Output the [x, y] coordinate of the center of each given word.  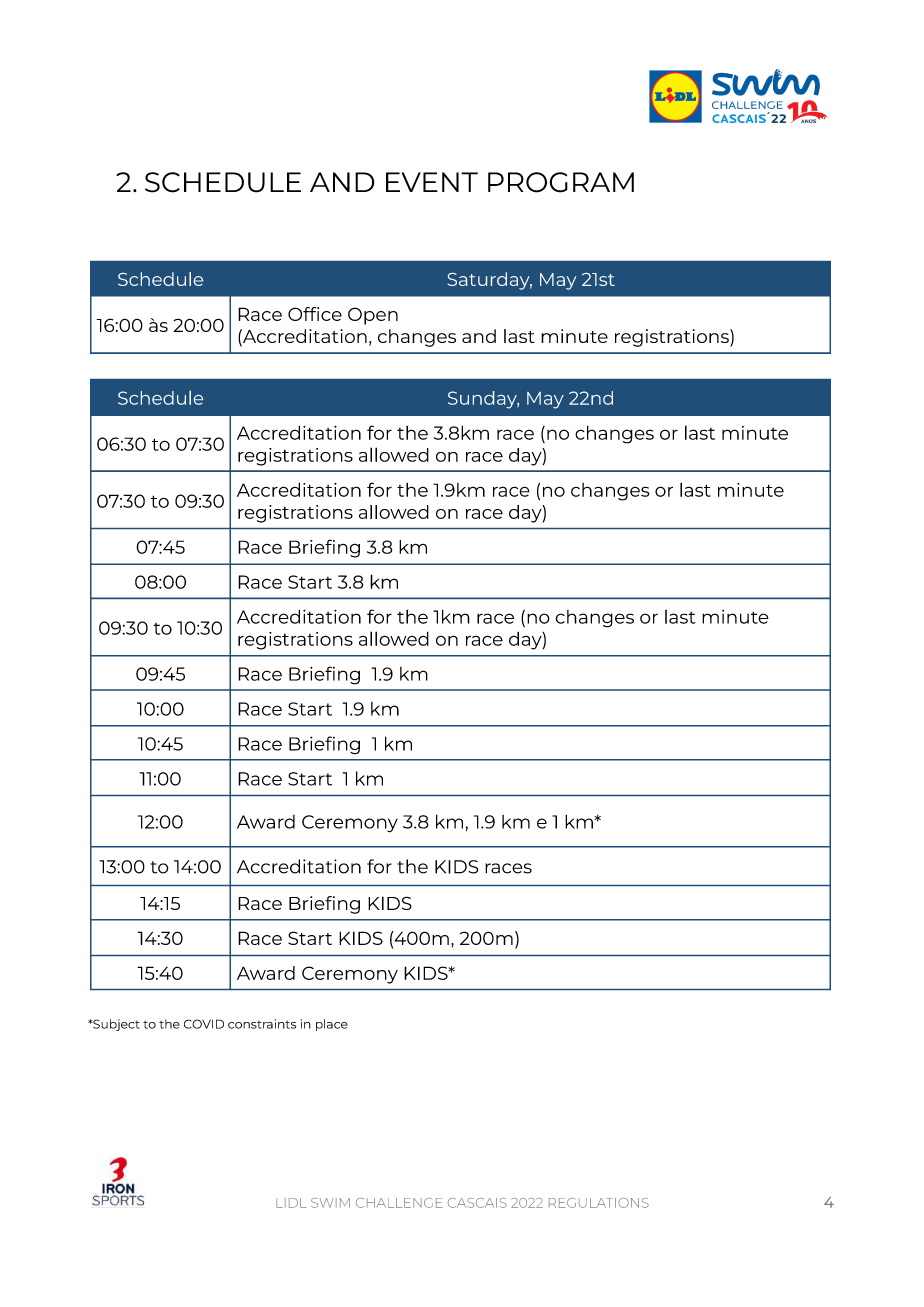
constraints [262, 1024]
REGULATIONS [599, 1203]
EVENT [432, 182]
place [332, 1025]
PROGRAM [561, 182]
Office [315, 314]
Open [373, 316]
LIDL [291, 1203]
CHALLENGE [399, 1203]
